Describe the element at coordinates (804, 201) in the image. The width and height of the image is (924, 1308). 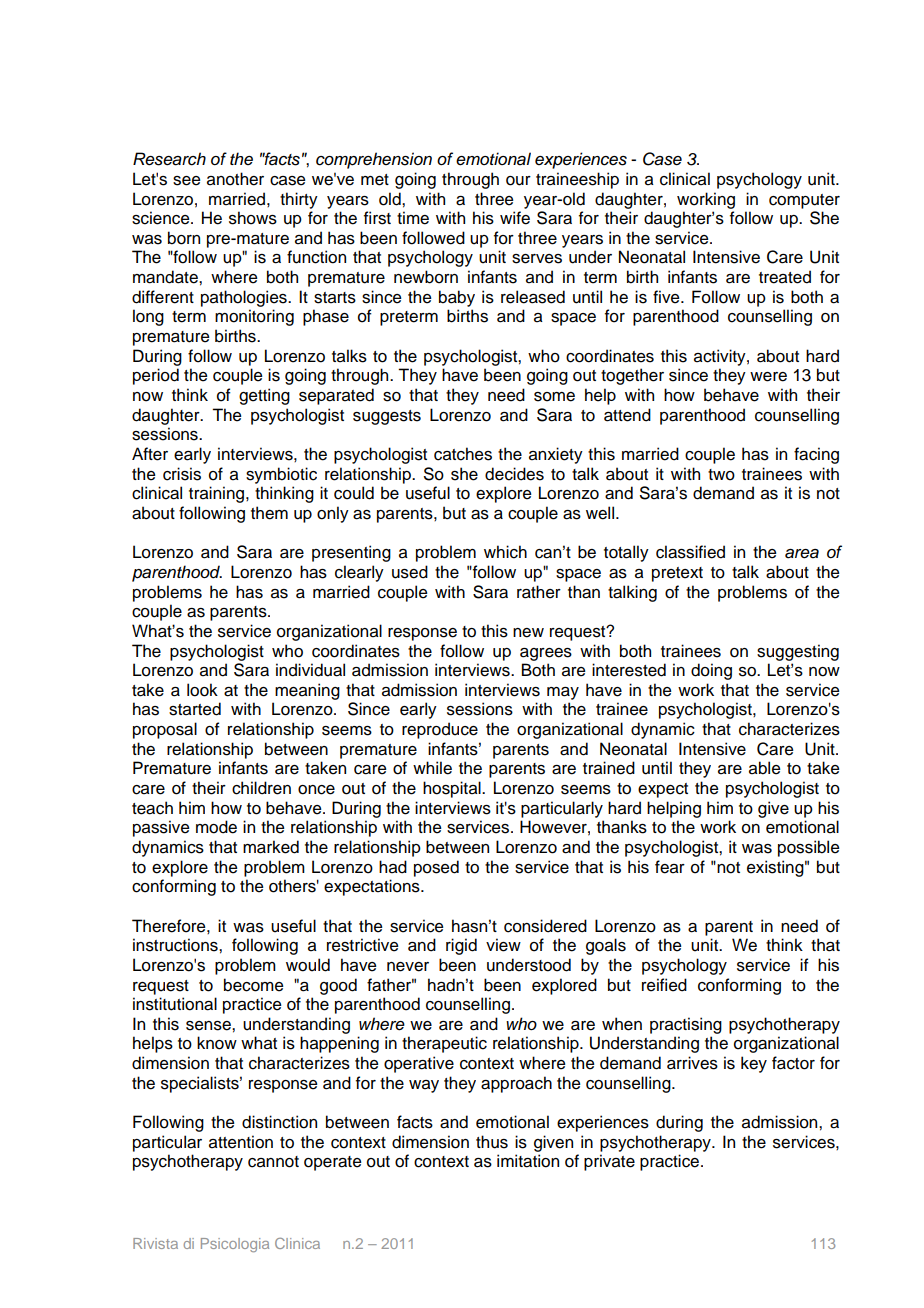
I see `computer` at that location.
